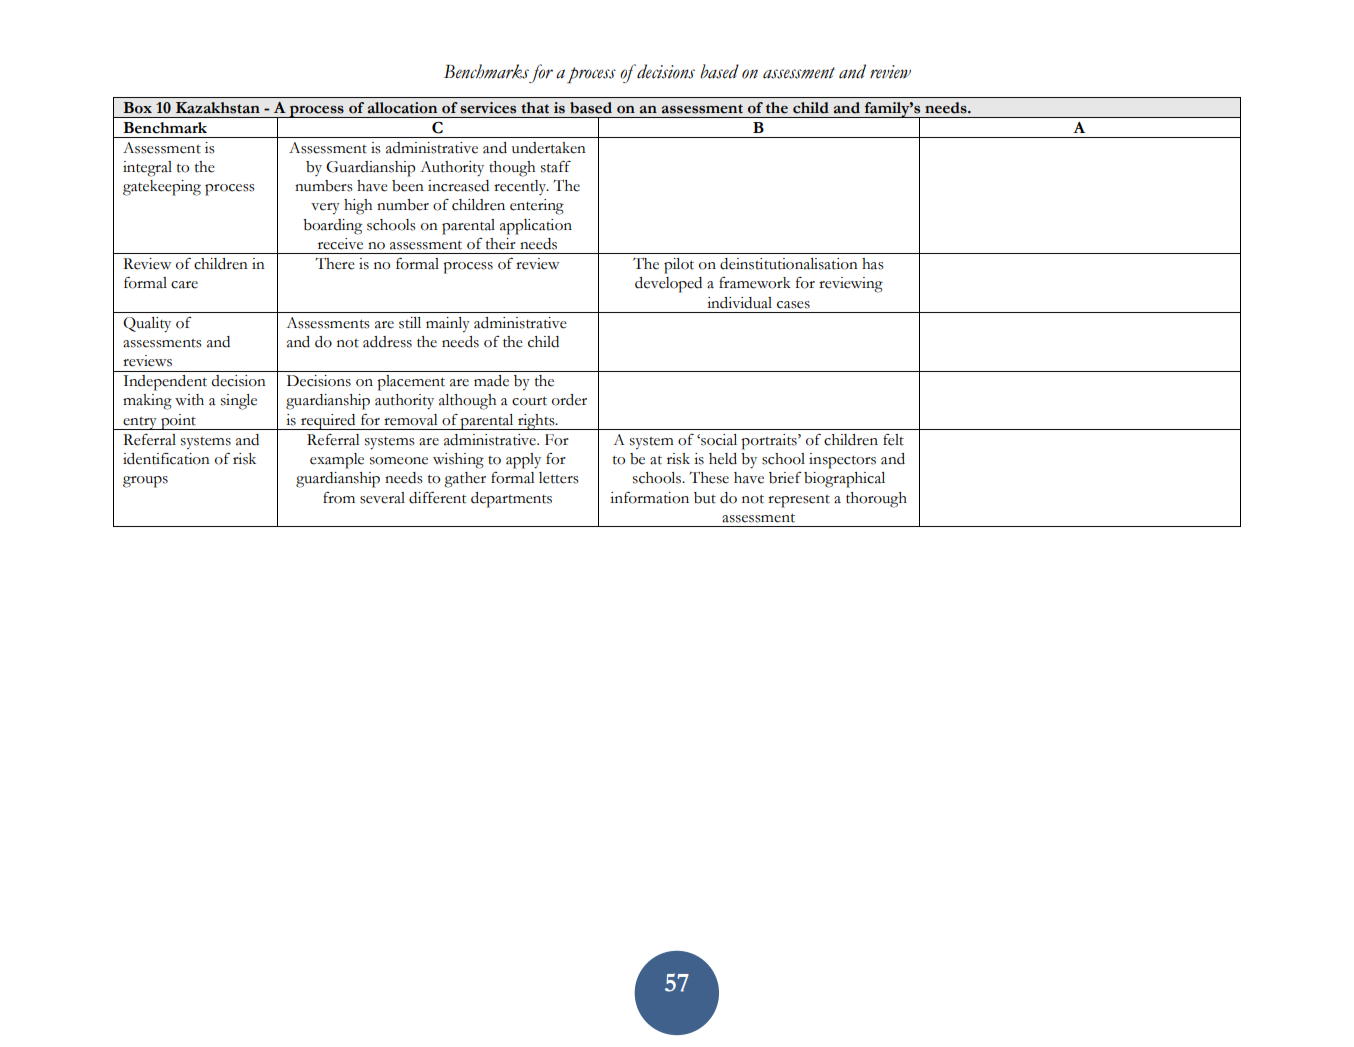 This screenshot has width=1354, height=1047. Describe the element at coordinates (511, 500) in the screenshot. I see `departments` at that location.
